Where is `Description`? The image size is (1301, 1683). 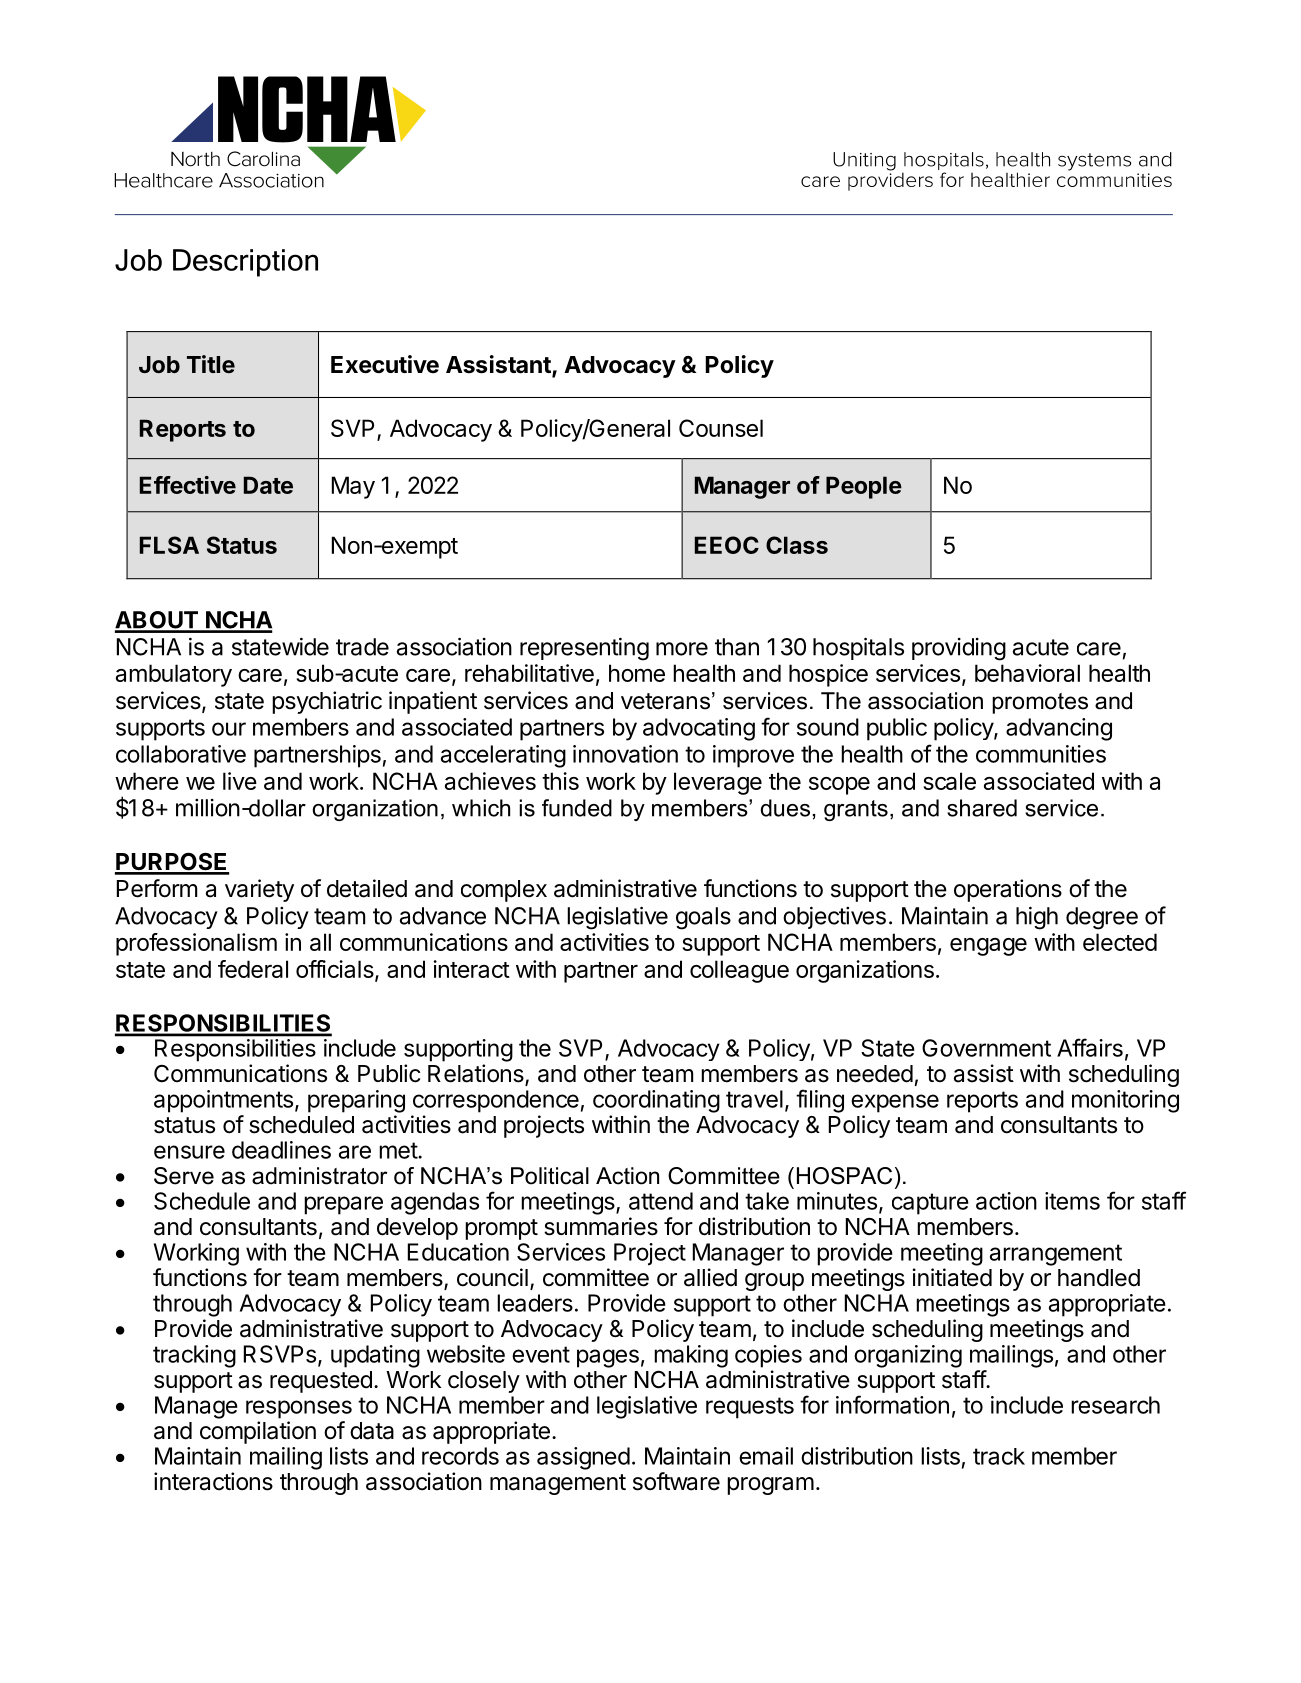 Description is located at coordinates (245, 263).
